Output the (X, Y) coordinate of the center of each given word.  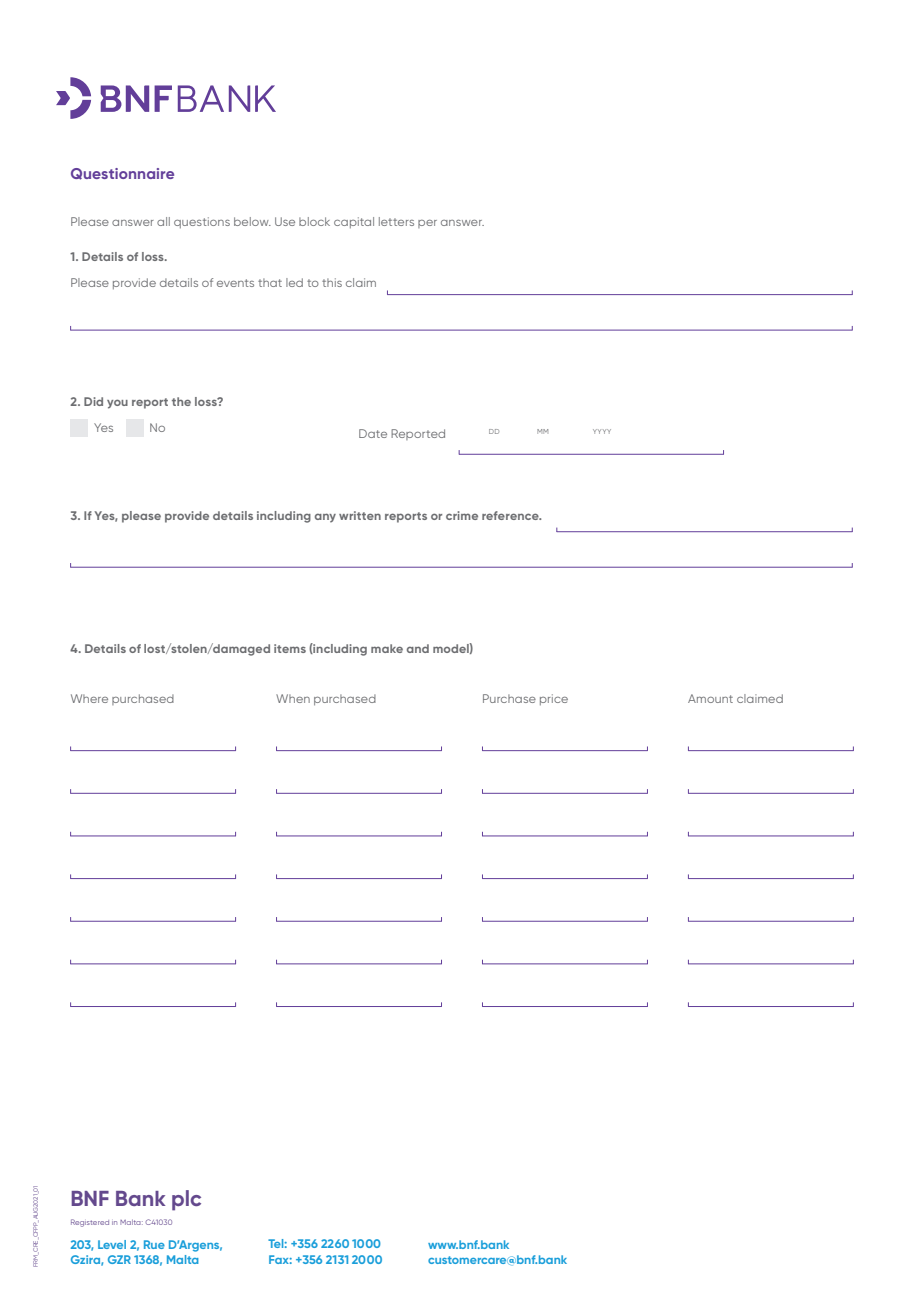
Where (89, 698)
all (163, 221)
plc (186, 1200)
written (360, 515)
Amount (710, 698)
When (293, 698)
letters (396, 221)
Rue (154, 1244)
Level (112, 1244)
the (181, 401)
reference (511, 515)
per (427, 224)
